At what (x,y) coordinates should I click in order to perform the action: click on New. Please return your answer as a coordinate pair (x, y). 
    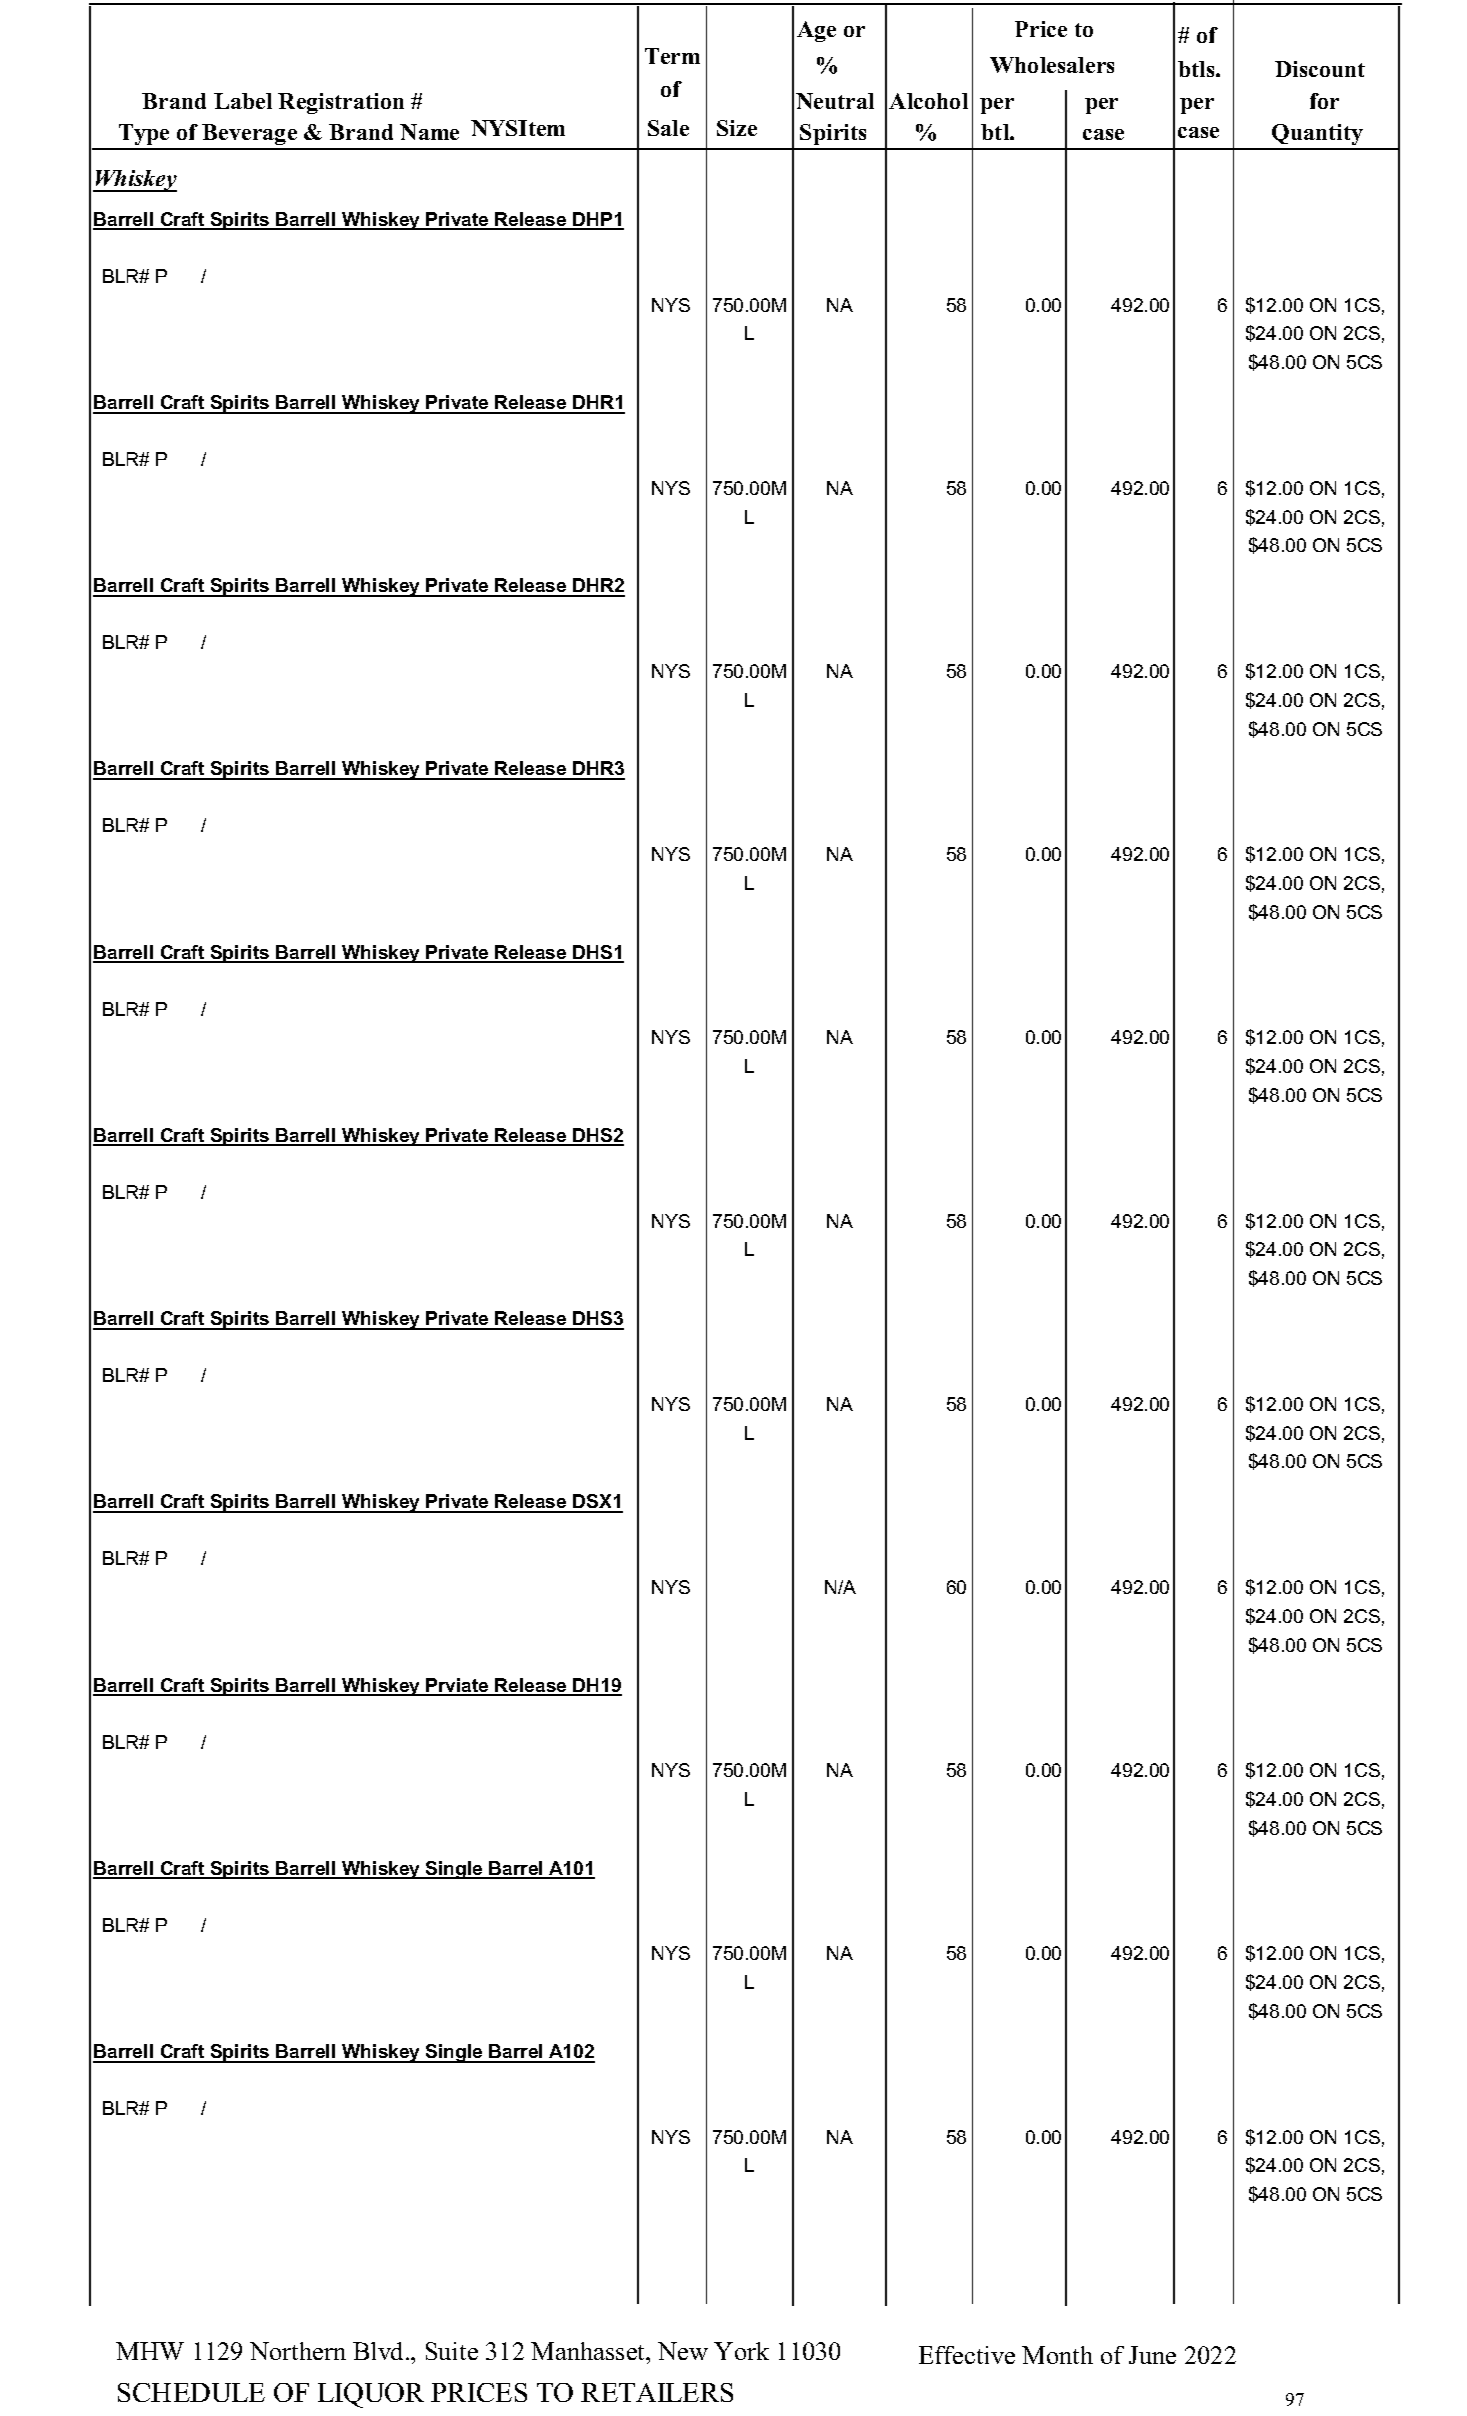
    Looking at the image, I should click on (683, 2351).
